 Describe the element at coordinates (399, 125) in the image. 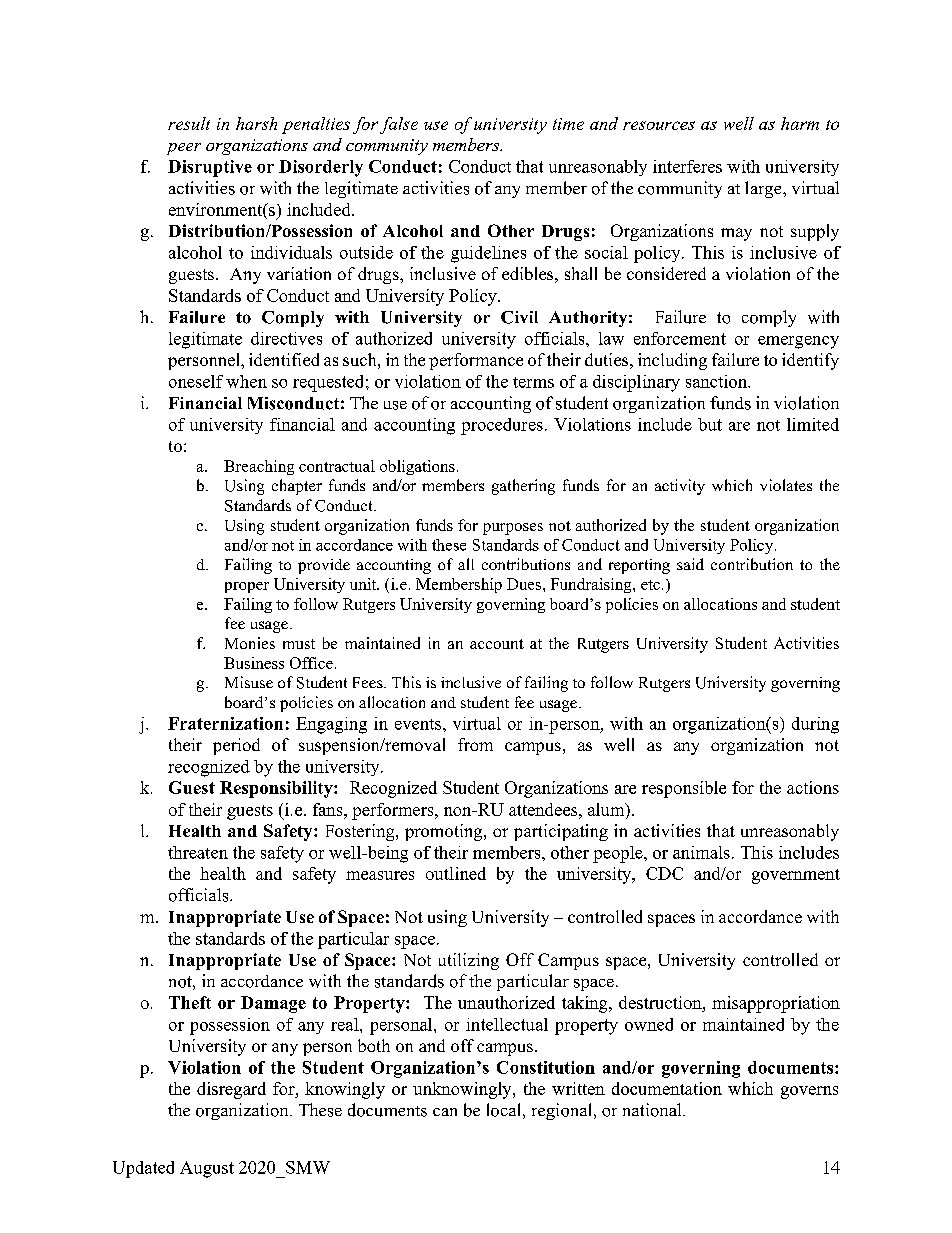

I see `false` at that location.
